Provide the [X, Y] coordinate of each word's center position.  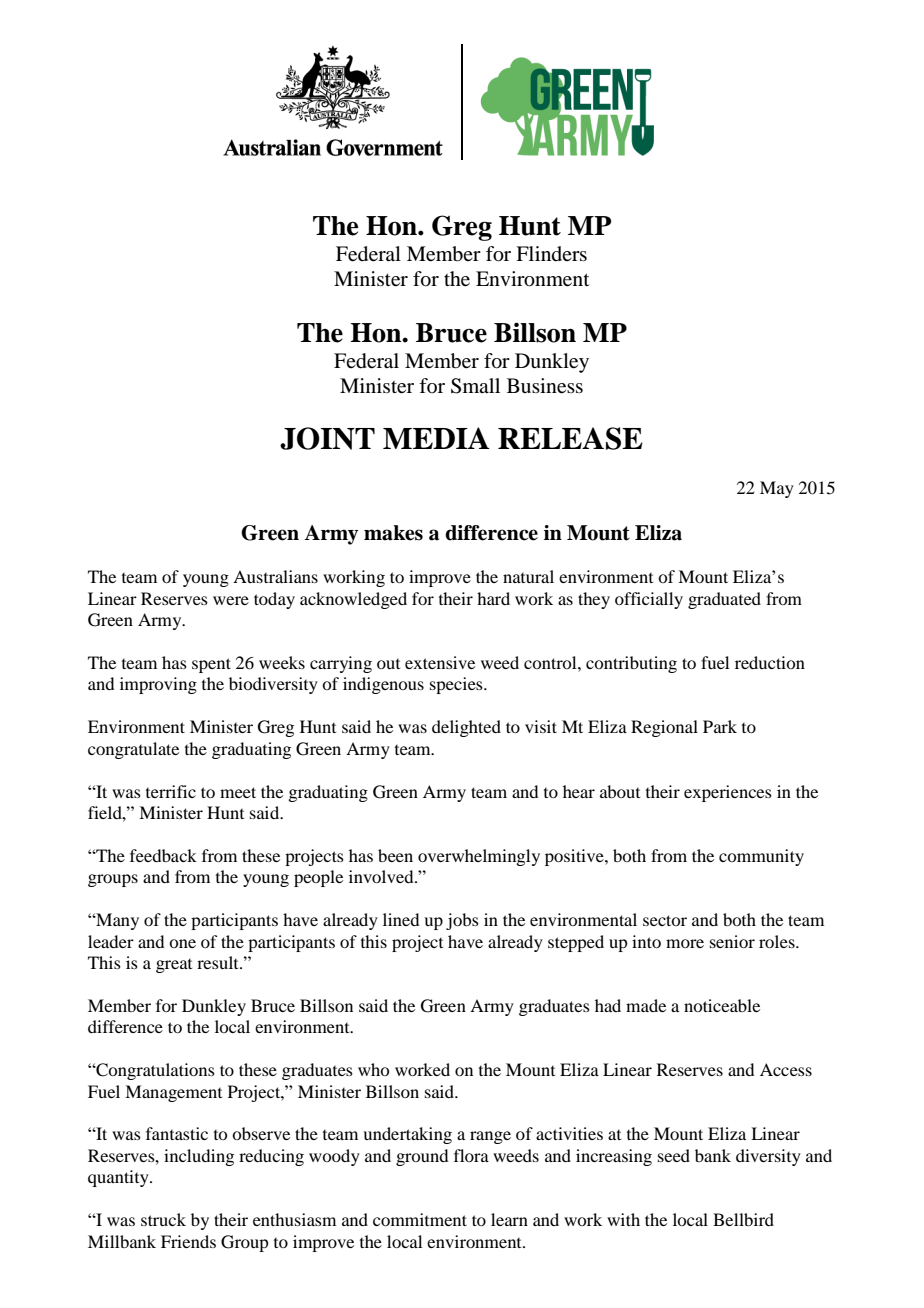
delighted [466, 728]
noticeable [722, 1005]
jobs [462, 921]
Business [545, 386]
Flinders [551, 253]
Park [720, 726]
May [777, 489]
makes [393, 533]
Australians [275, 576]
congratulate [133, 750]
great [174, 966]
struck [163, 1219]
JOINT [327, 438]
